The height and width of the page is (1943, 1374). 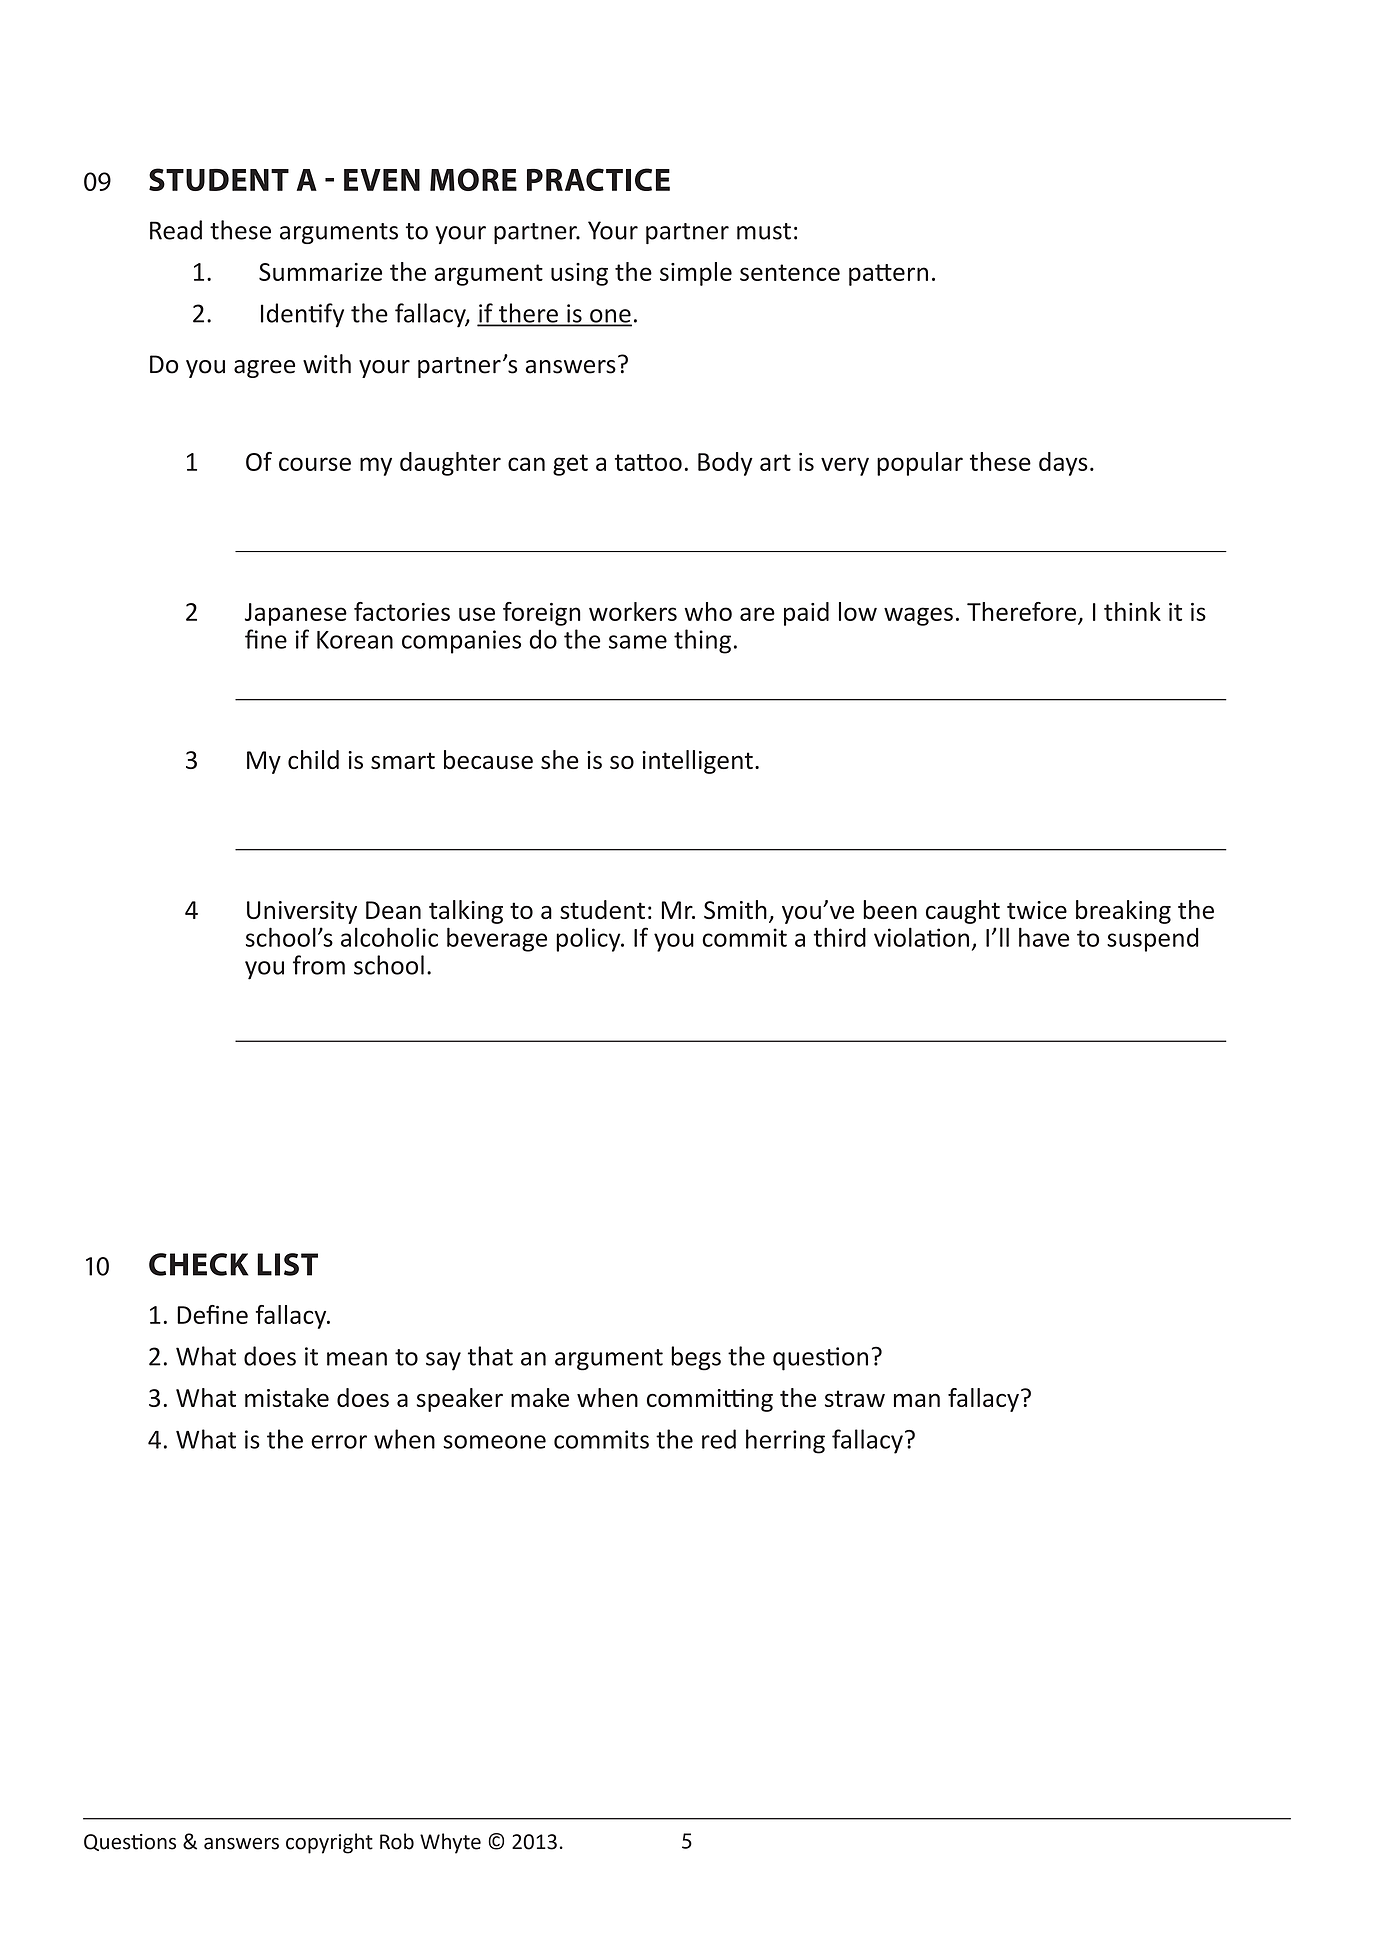 What do you see at coordinates (589, 939) in the page?
I see `policy` at bounding box center [589, 939].
